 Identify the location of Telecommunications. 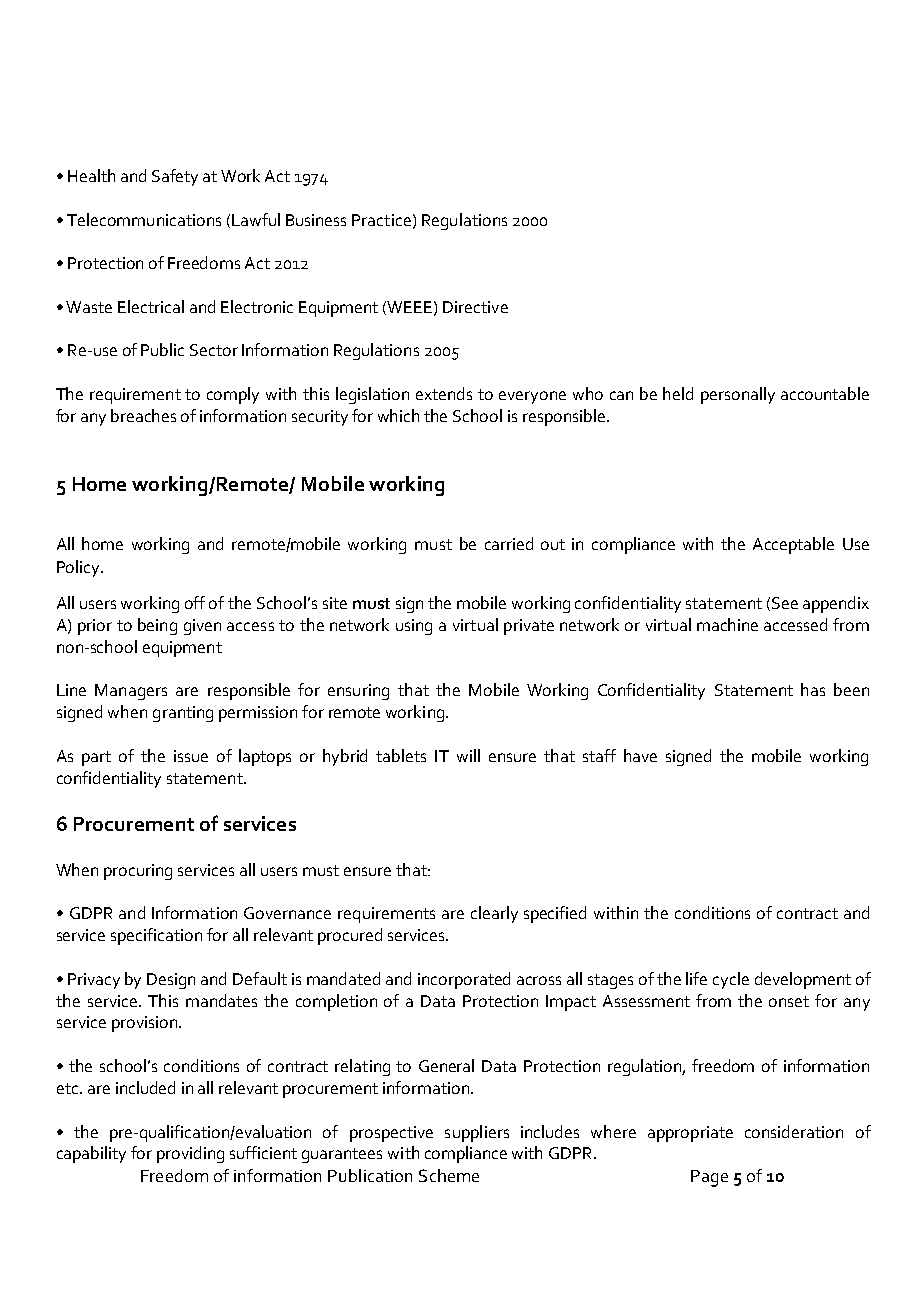
(144, 219).
